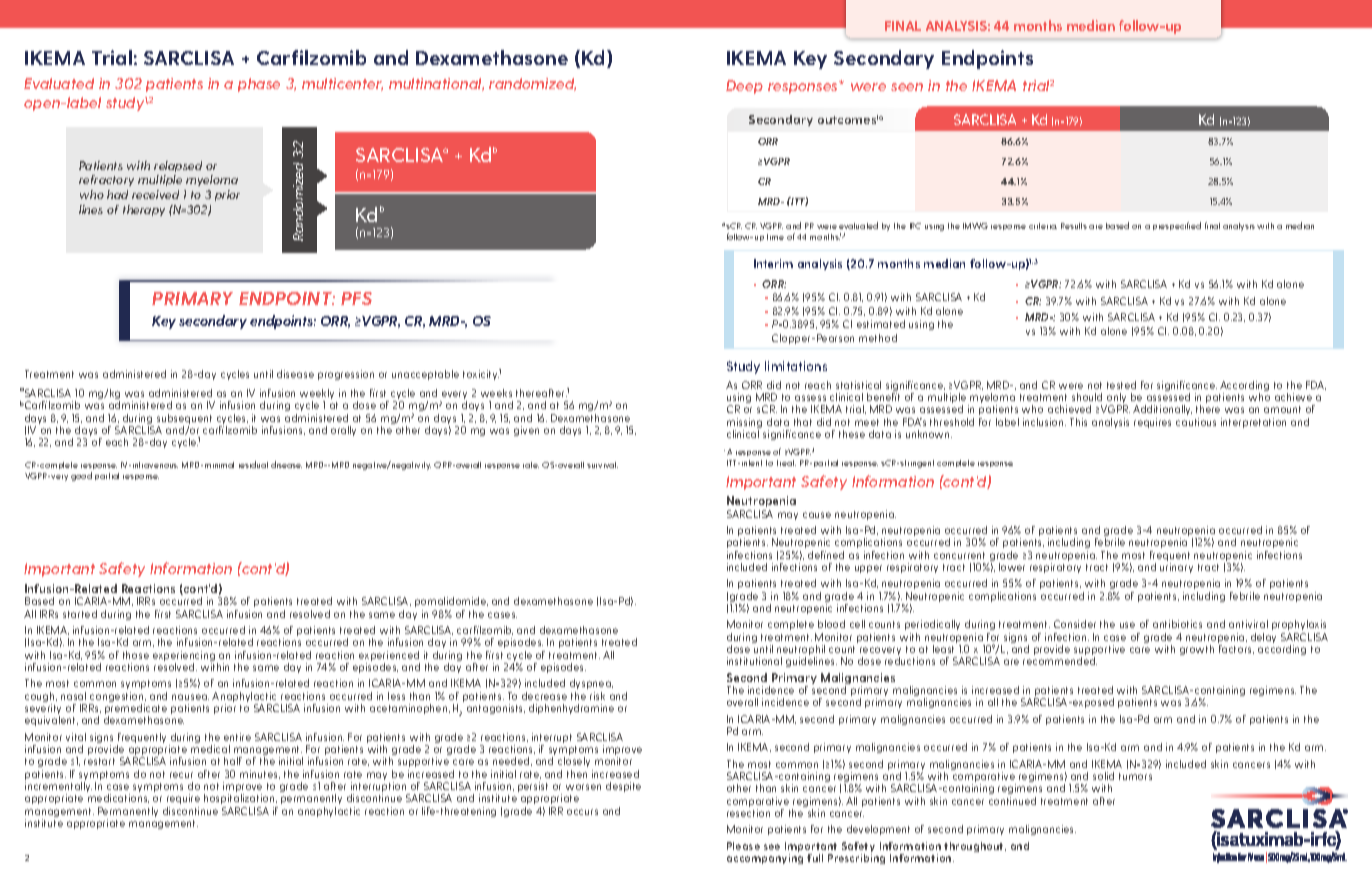 Image resolution: width=1372 pixels, height=887 pixels. Describe the element at coordinates (1197, 650) in the document. I see `growth` at that location.
